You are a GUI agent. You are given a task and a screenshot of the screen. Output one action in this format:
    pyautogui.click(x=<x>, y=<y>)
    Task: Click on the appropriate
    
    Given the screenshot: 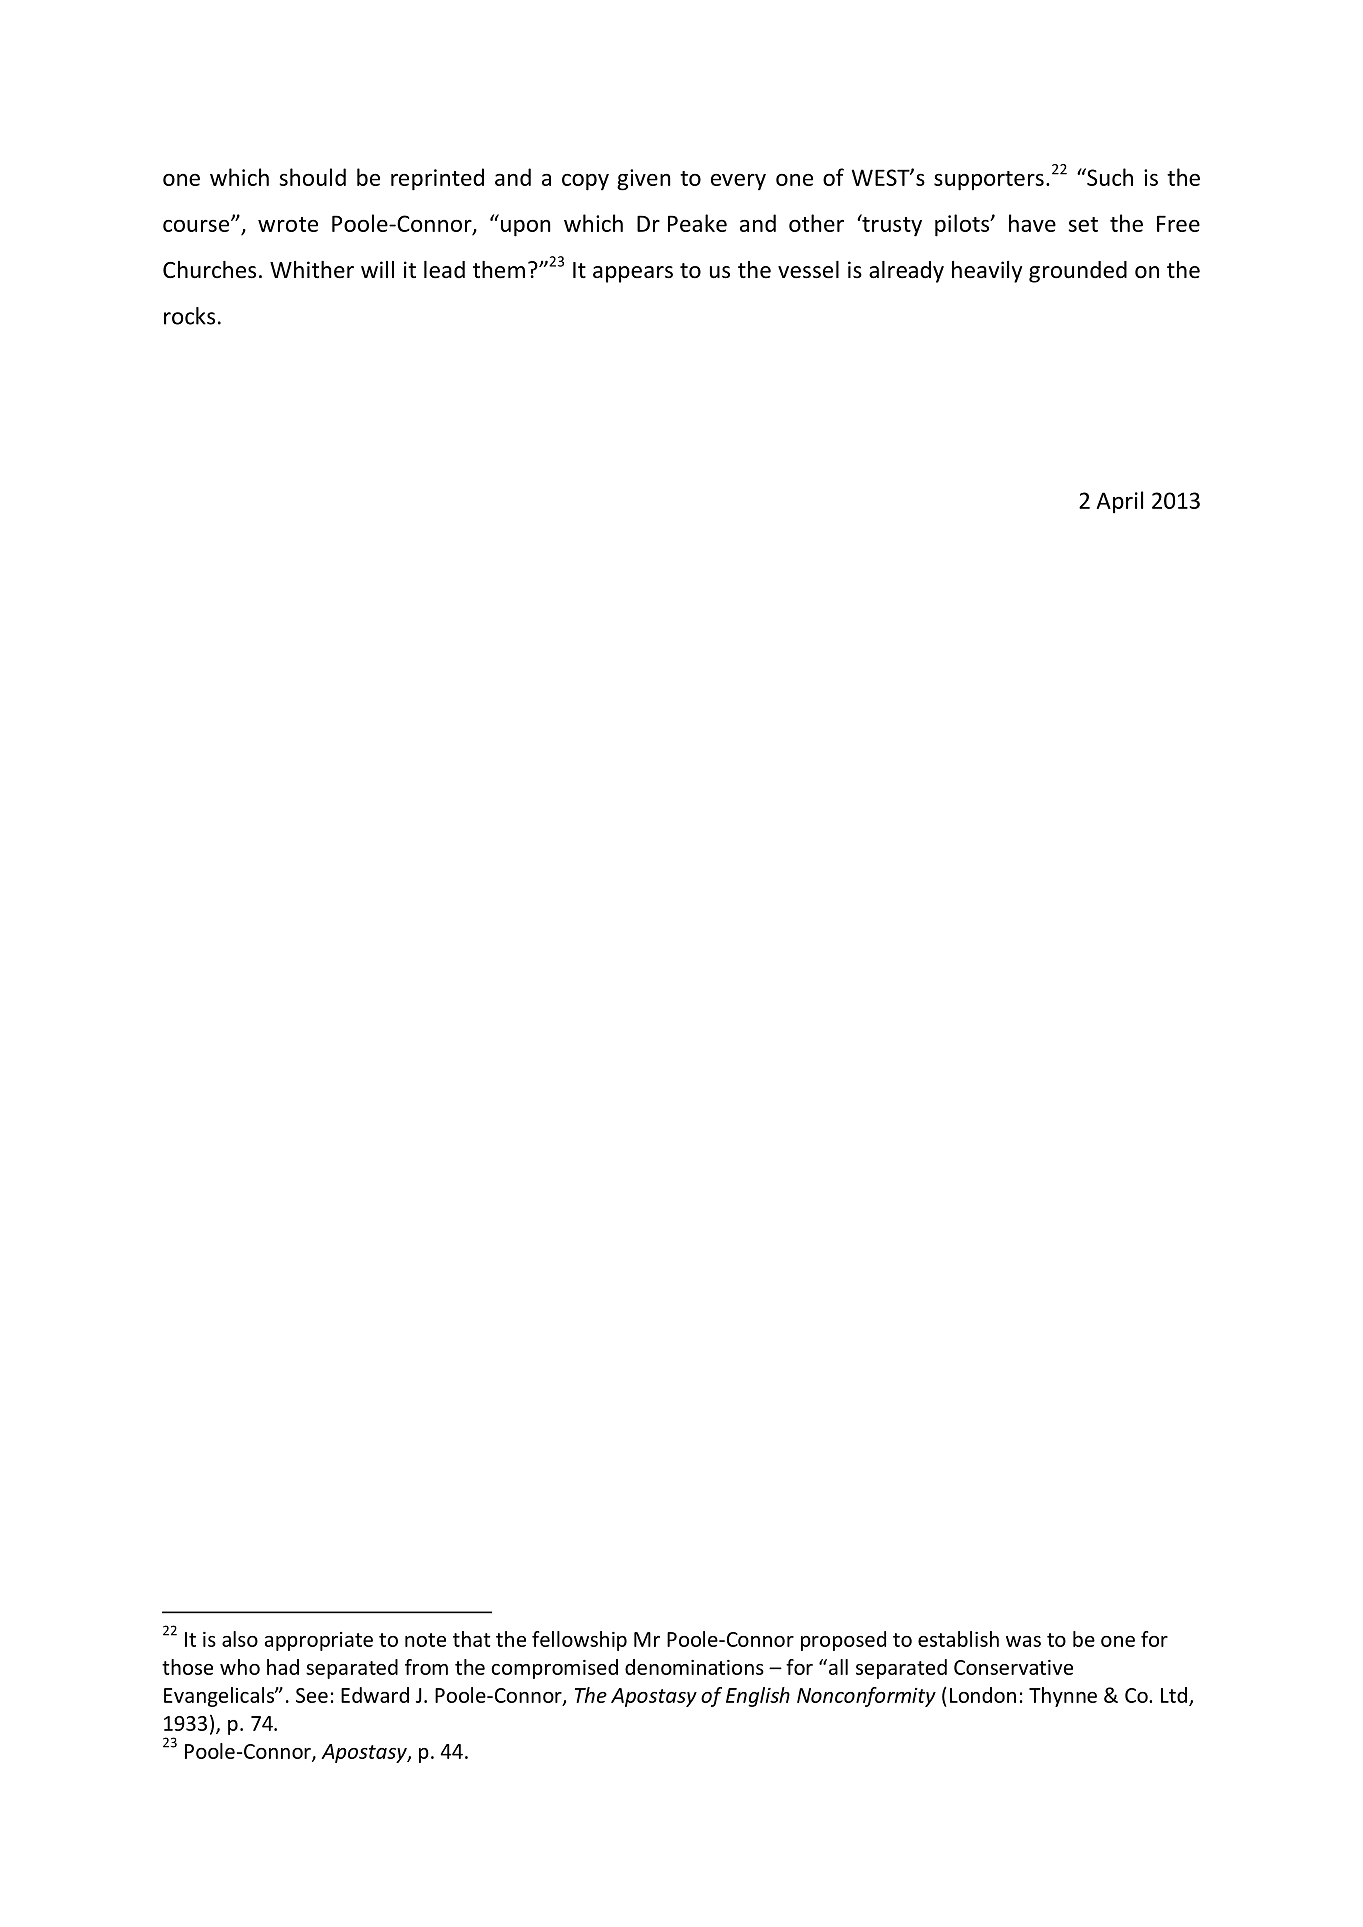 What is the action you would take?
    pyautogui.click(x=319, y=1641)
